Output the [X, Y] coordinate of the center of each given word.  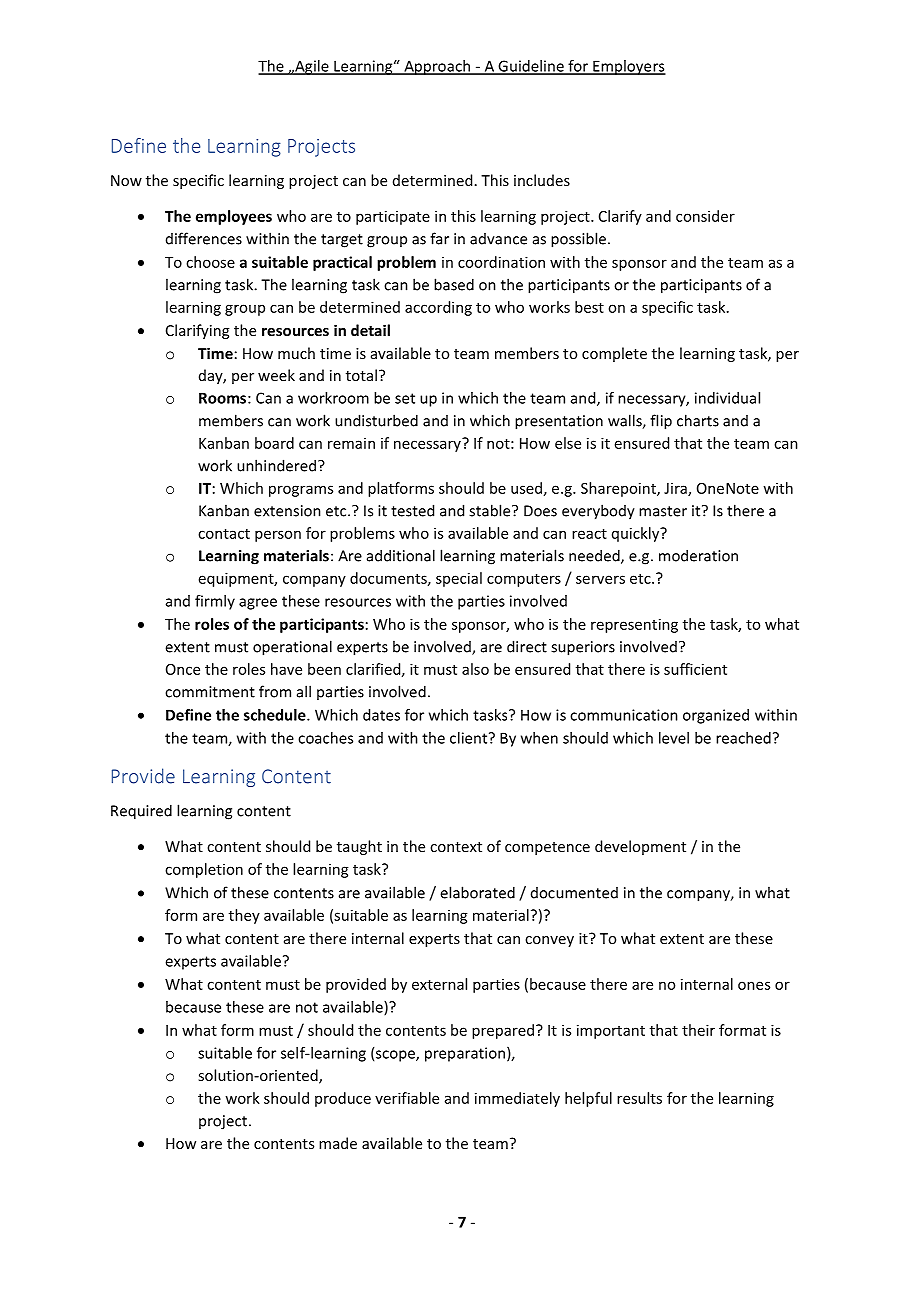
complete [614, 354]
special [459, 579]
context [456, 847]
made [338, 1143]
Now [126, 180]
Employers [628, 67]
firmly [215, 602]
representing [634, 625]
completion [204, 870]
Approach [437, 67]
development [640, 847]
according [438, 308]
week [276, 375]
